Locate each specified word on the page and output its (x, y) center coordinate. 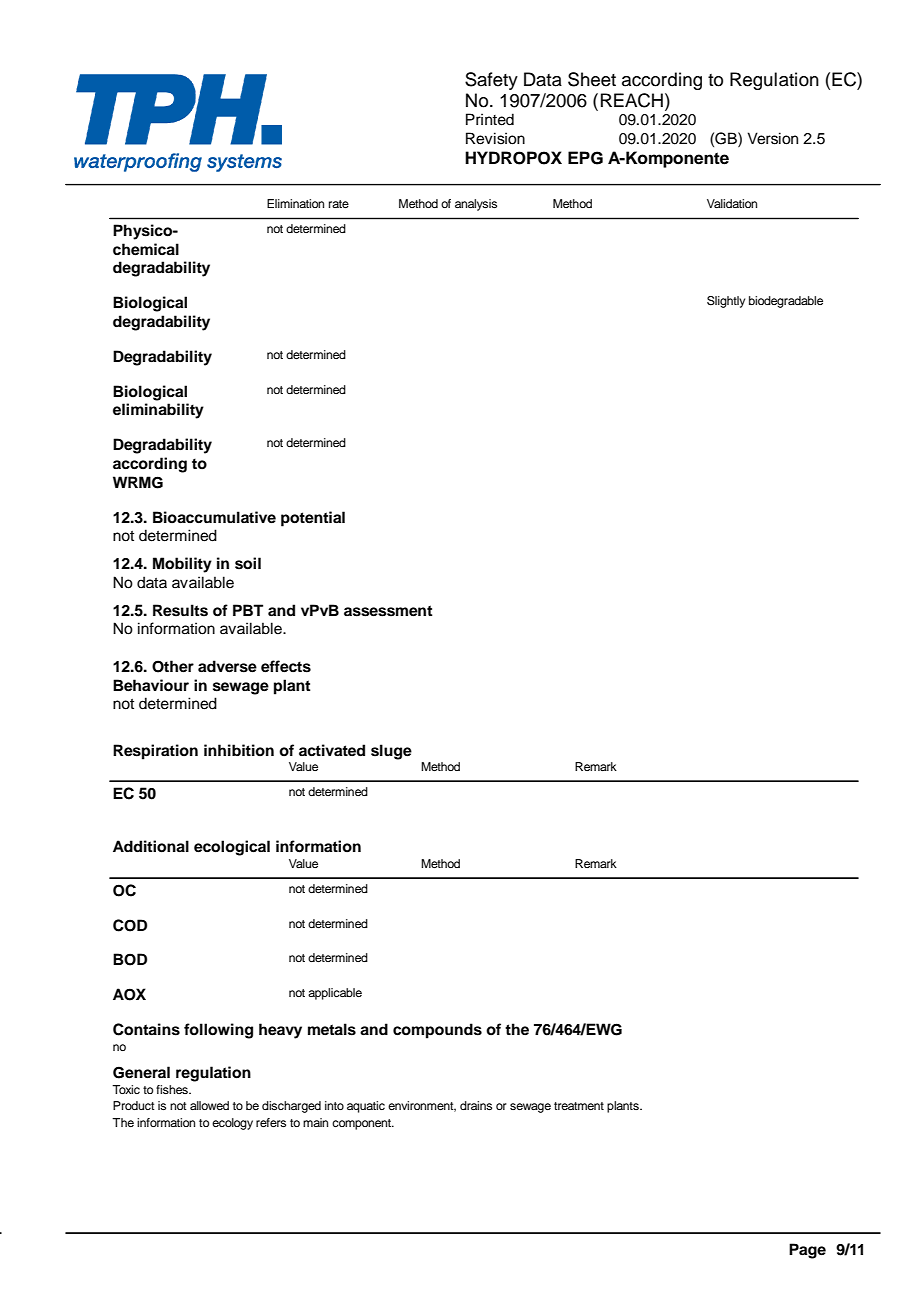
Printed (490, 119)
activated (332, 750)
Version (772, 138)
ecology (232, 1124)
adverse (227, 666)
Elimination (295, 203)
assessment (388, 611)
